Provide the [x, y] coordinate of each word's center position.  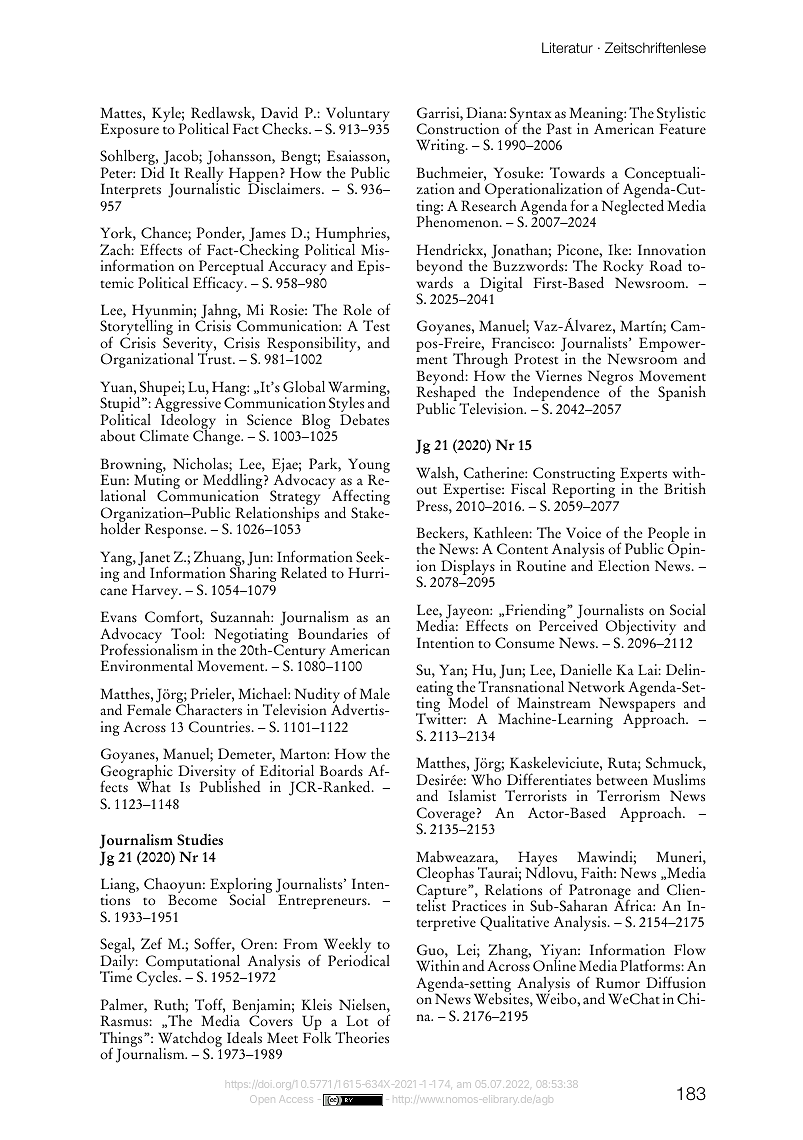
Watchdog [190, 1040]
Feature [682, 129]
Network [596, 687]
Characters [209, 709]
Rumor [618, 983]
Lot [357, 1021]
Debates [364, 418]
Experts [644, 476]
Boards [341, 771]
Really [203, 176]
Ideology [188, 421]
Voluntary [358, 115]
